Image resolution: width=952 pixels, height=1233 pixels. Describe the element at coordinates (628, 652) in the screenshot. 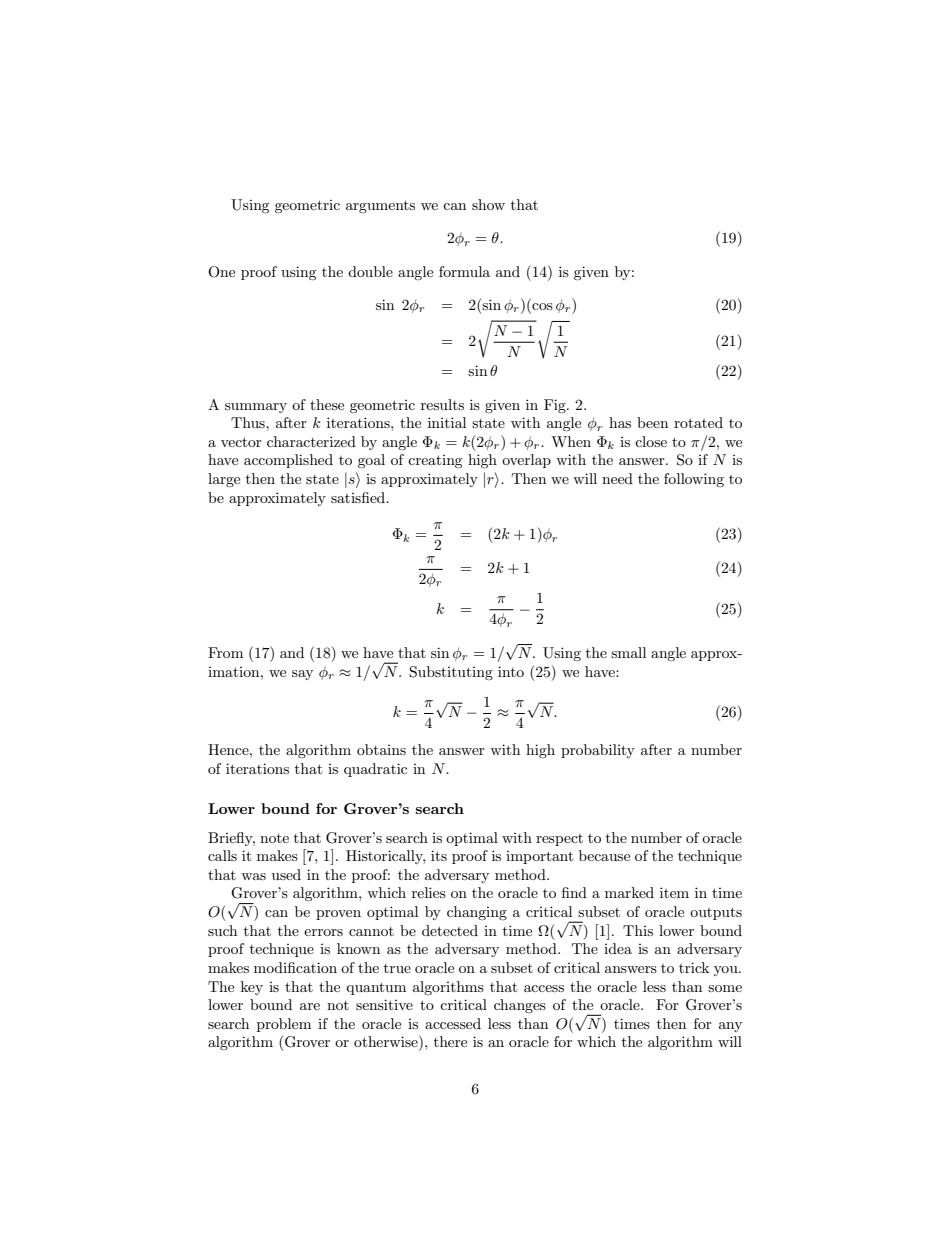

I see `small` at that location.
